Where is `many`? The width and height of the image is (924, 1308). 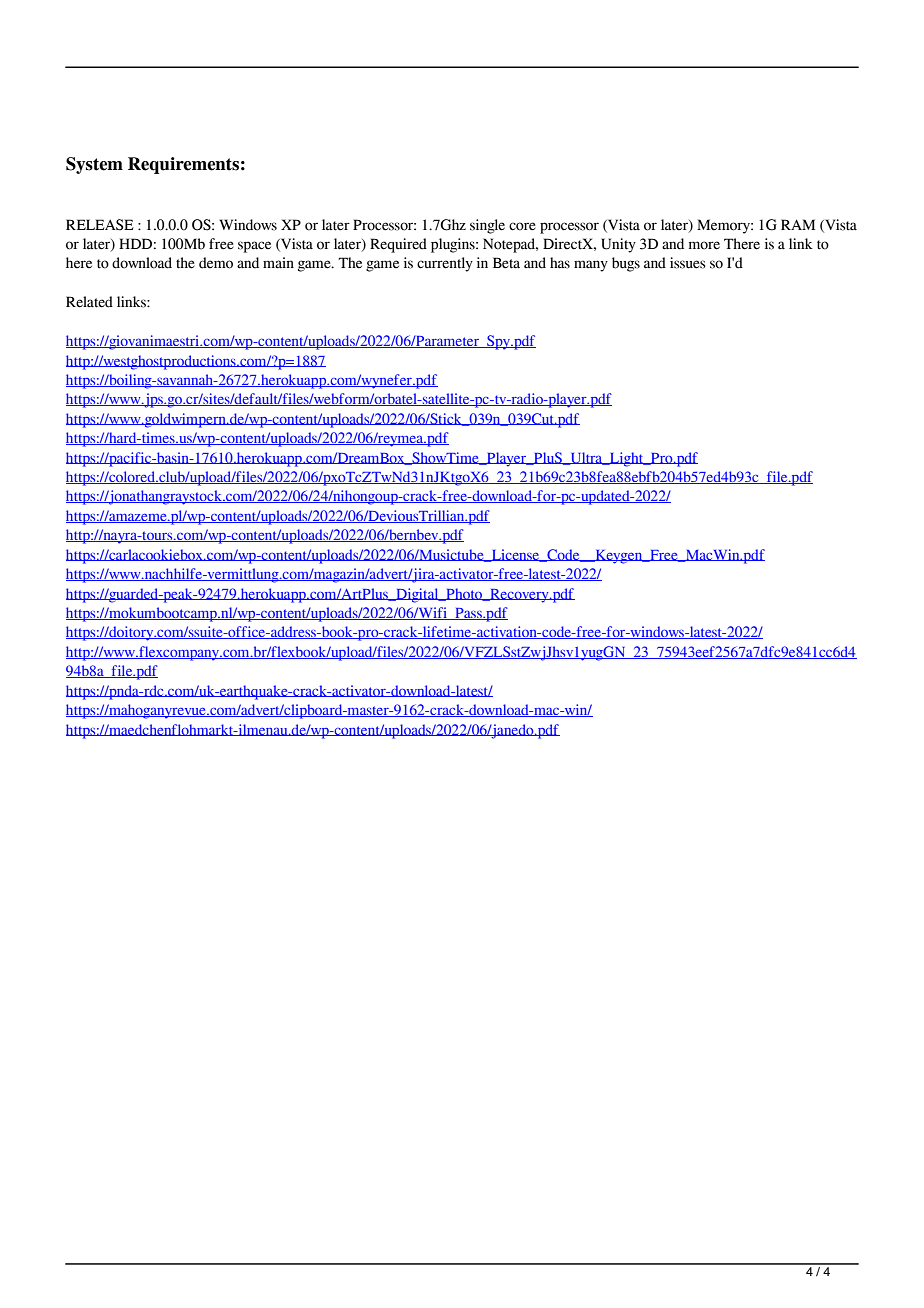 many is located at coordinates (591, 266).
